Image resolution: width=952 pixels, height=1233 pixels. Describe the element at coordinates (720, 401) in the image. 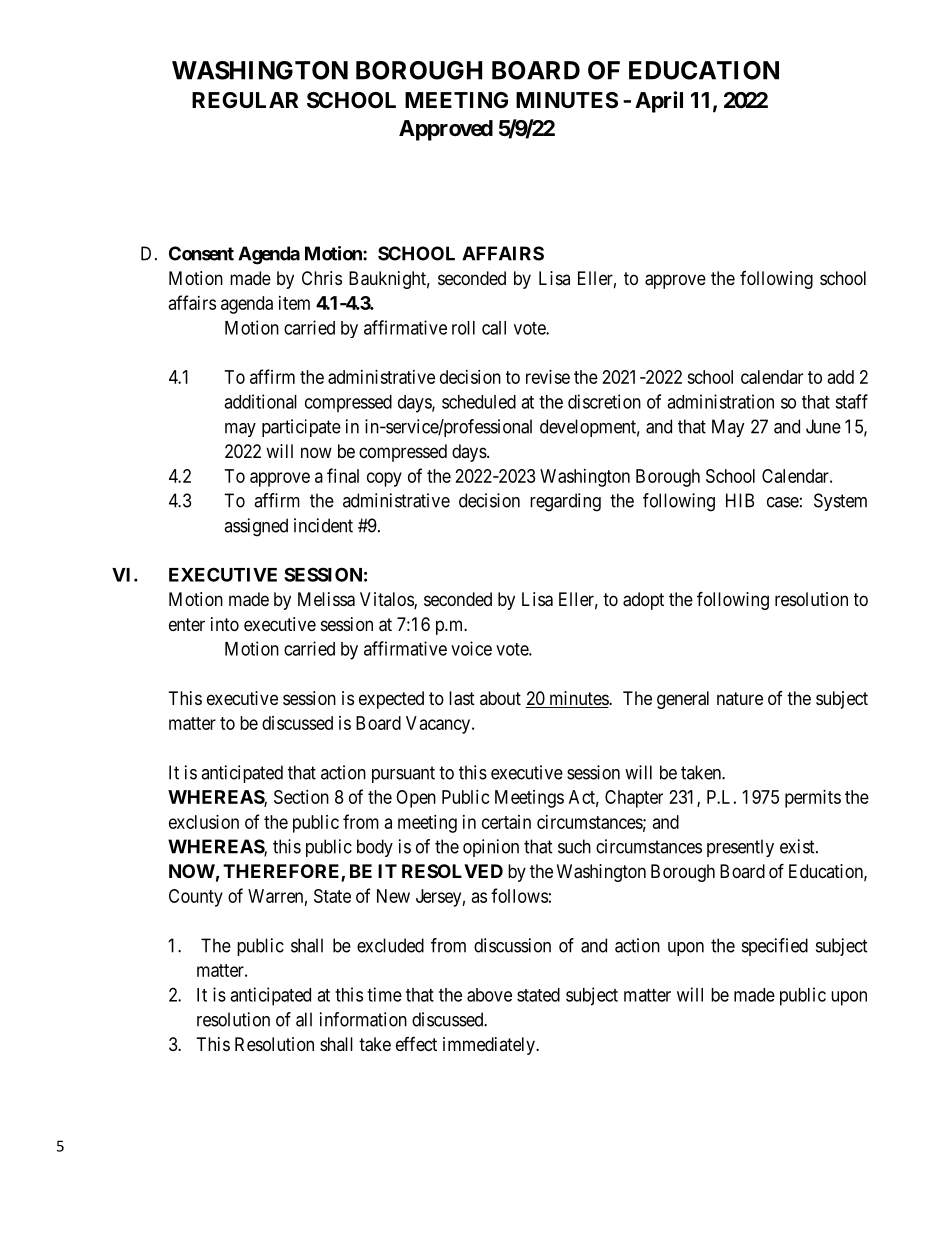

I see `administration` at that location.
